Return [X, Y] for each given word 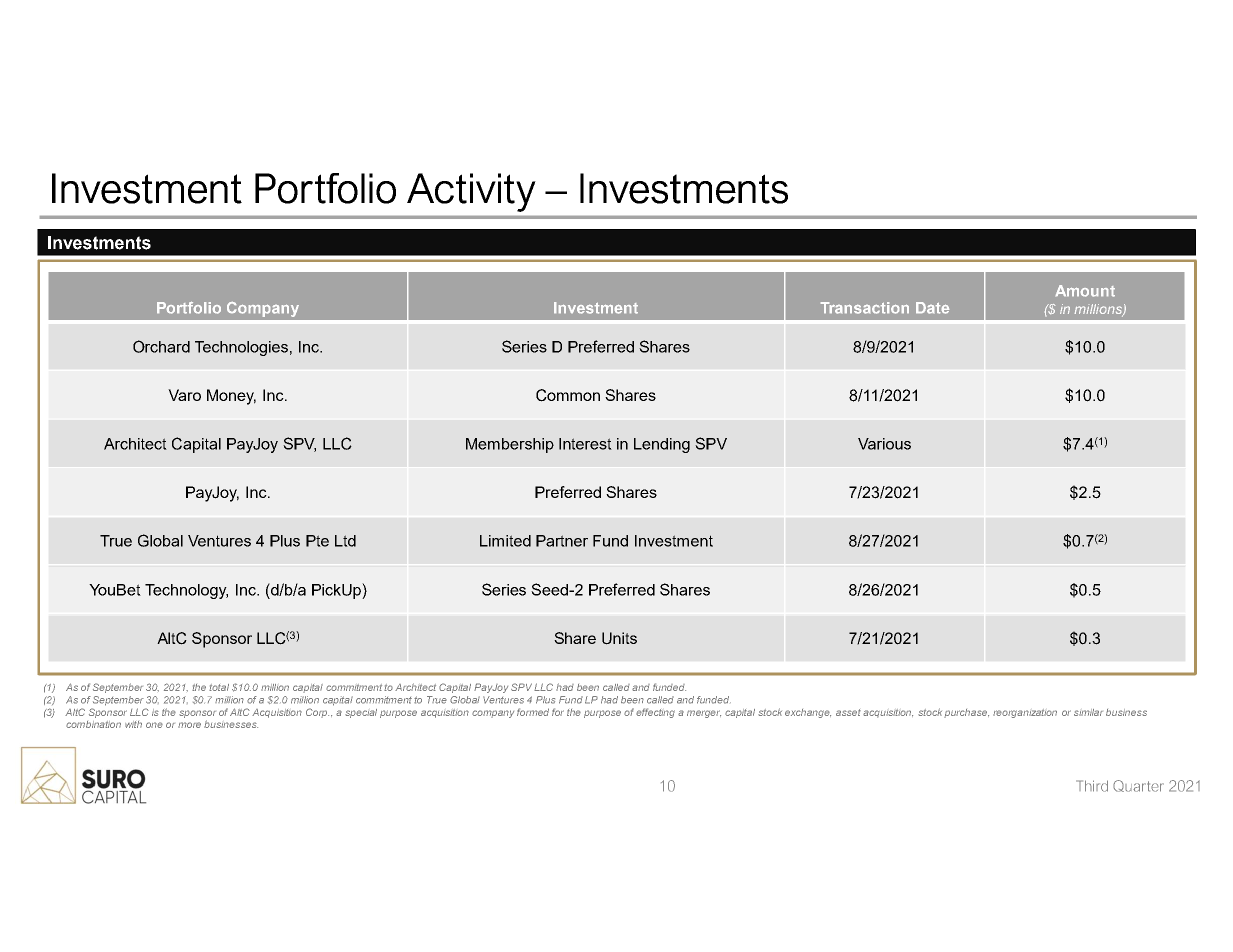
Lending [662, 445]
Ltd [345, 541]
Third [1092, 786]
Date [932, 308]
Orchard [161, 346]
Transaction [865, 308]
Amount [1085, 291]
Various [884, 444]
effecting [655, 713]
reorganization [1025, 713]
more [189, 725]
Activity [471, 192]
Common [568, 395]
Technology [186, 591]
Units [619, 638]
